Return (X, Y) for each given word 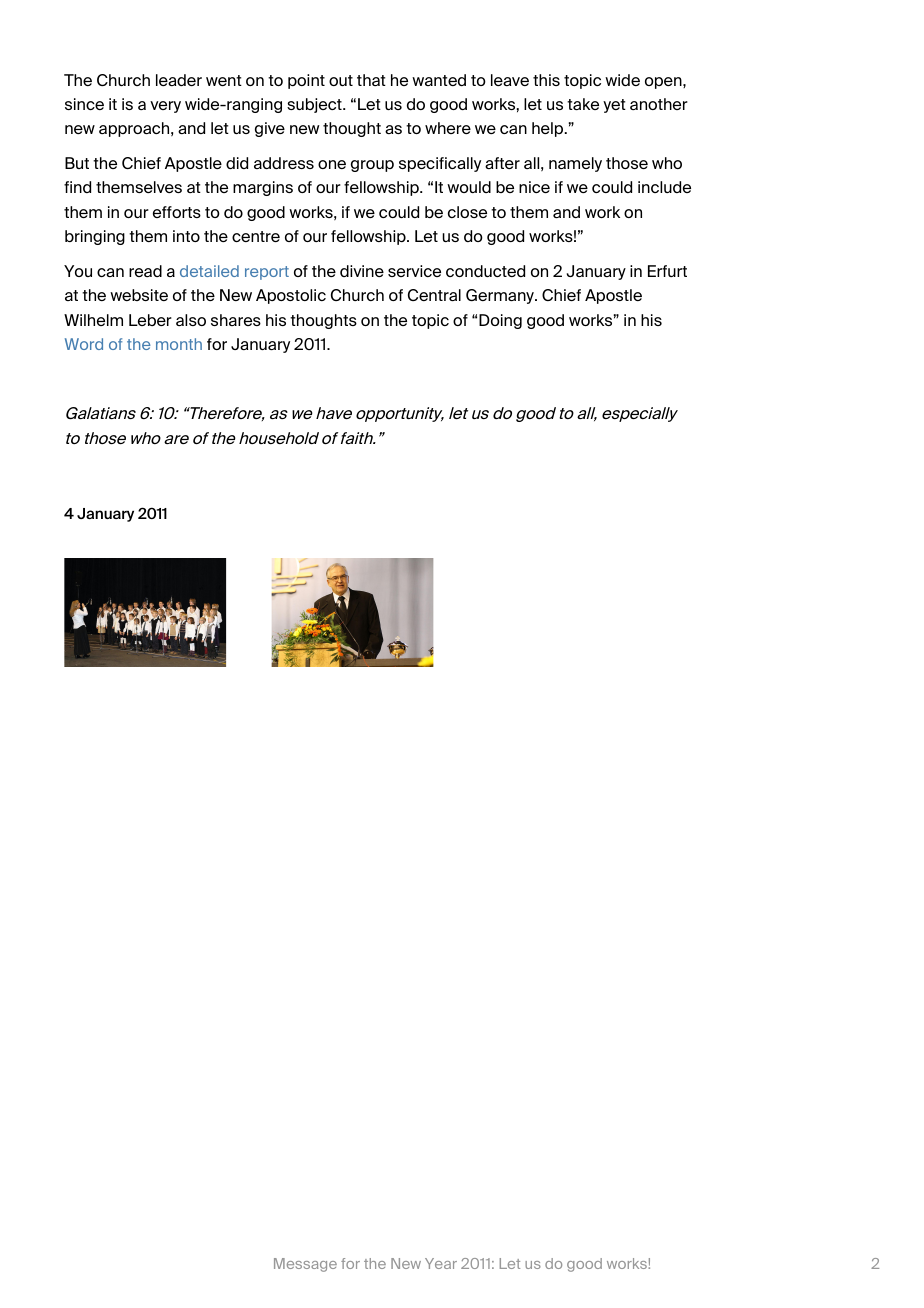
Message (305, 1265)
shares (236, 320)
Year (441, 1263)
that (371, 80)
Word (84, 344)
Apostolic (291, 296)
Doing (500, 321)
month (179, 344)
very (165, 107)
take (583, 104)
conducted (485, 271)
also (191, 320)
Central (434, 295)
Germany (501, 296)
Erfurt (667, 271)
